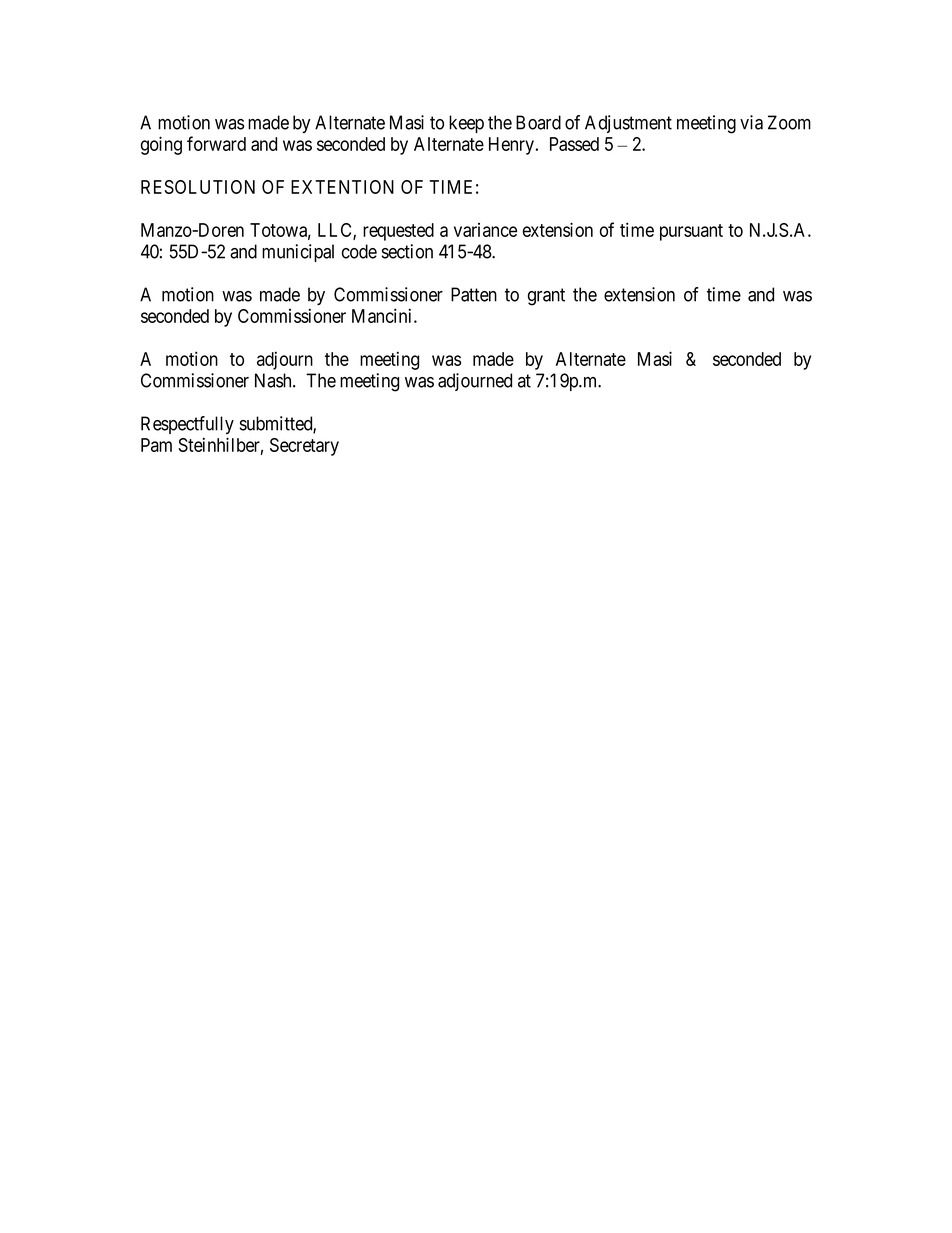 The width and height of the page is (952, 1233). I want to click on via, so click(751, 122).
